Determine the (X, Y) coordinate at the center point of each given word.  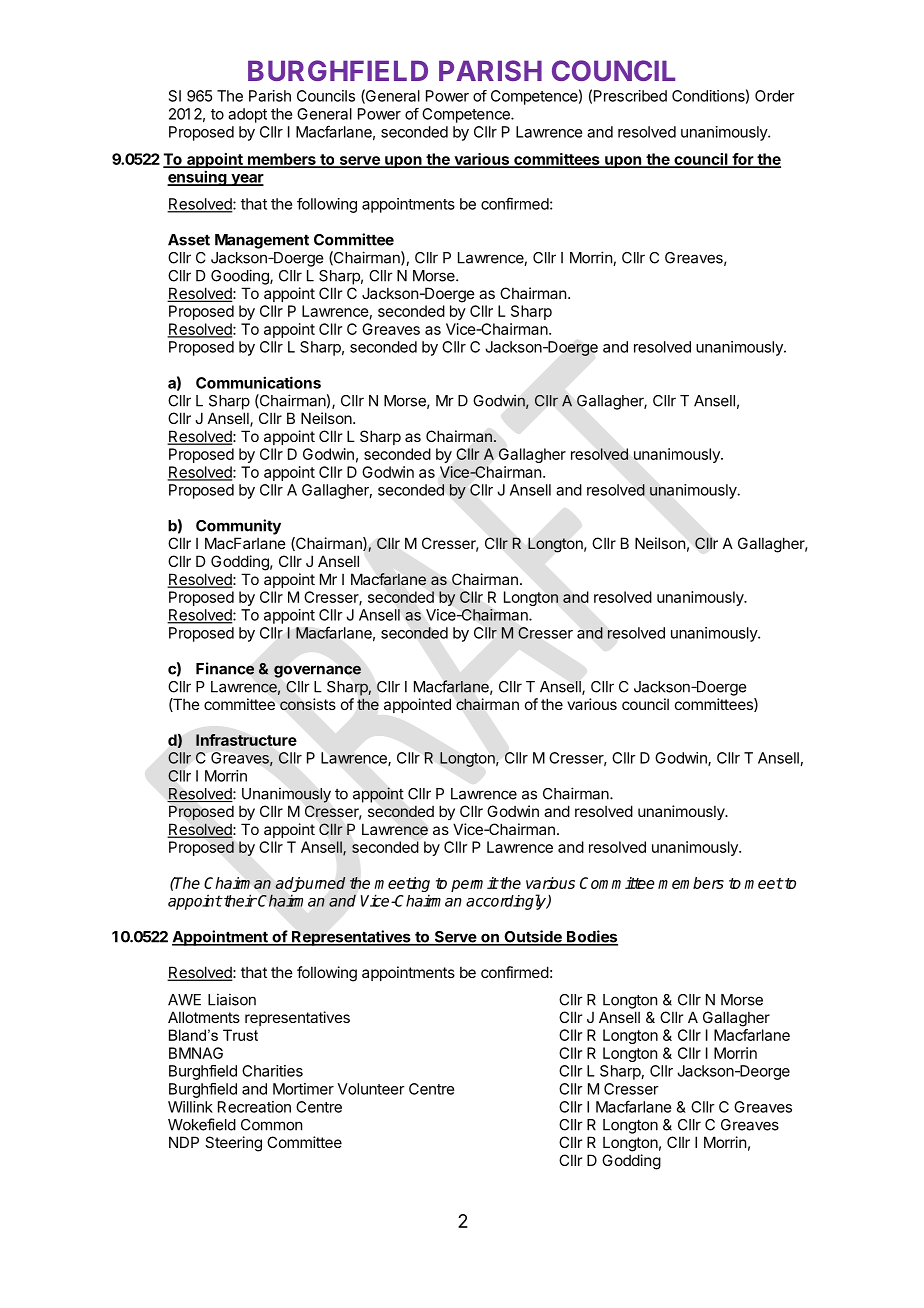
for (742, 160)
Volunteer (371, 1089)
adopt (247, 115)
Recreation (254, 1107)
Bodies (591, 937)
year (246, 180)
